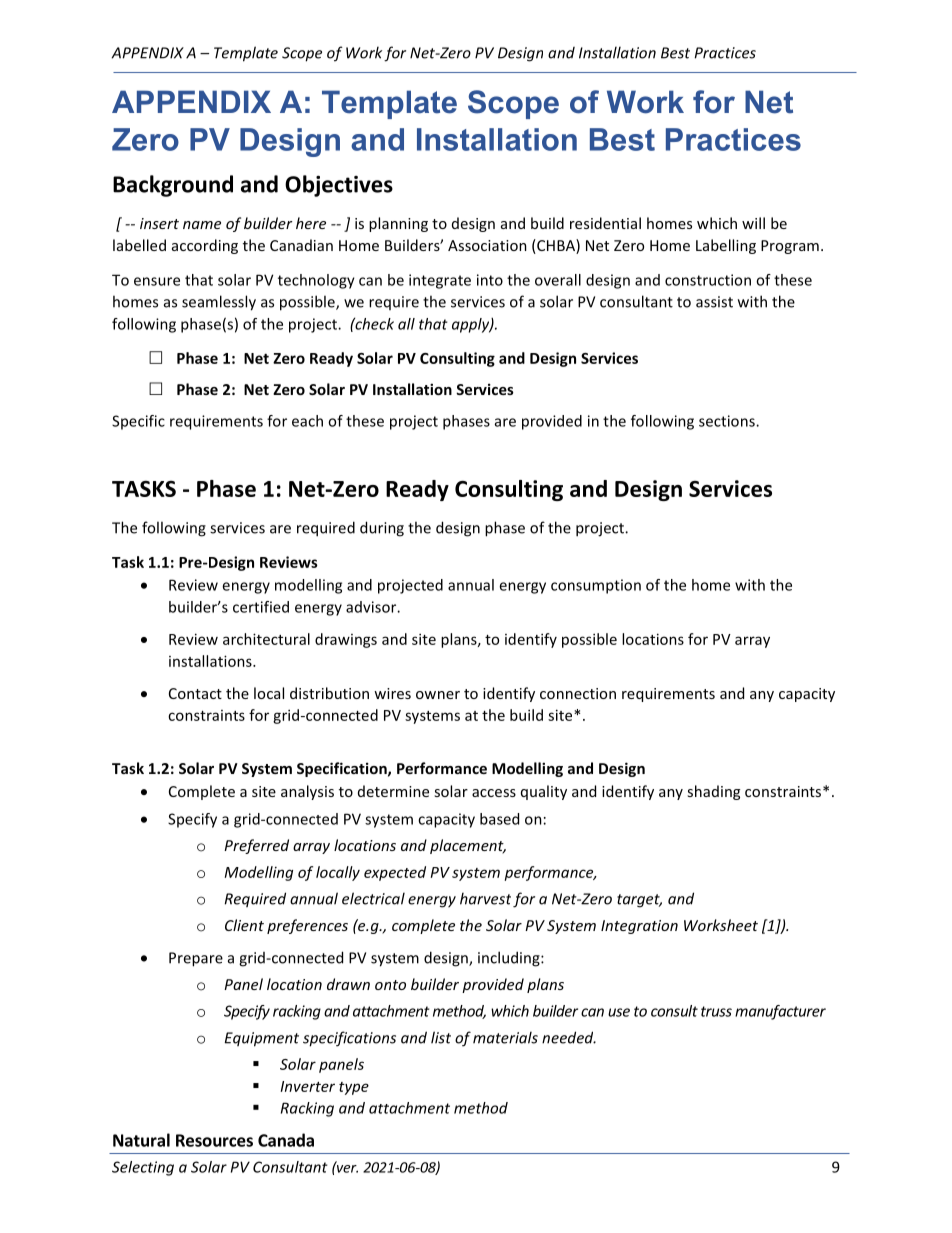  I want to click on during, so click(382, 529).
